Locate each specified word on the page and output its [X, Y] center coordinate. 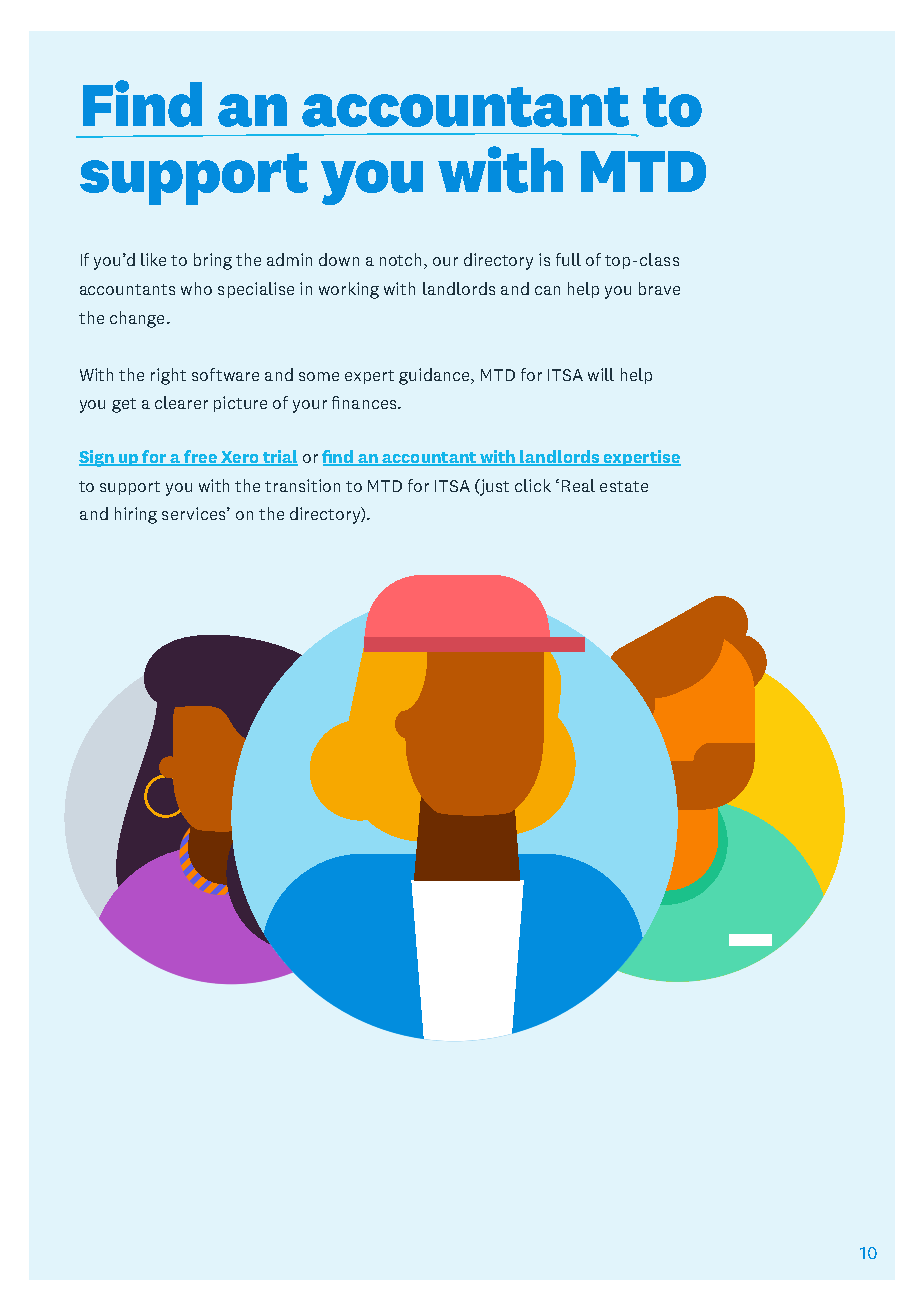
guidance [436, 376]
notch [402, 261]
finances [365, 402]
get [124, 405]
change [137, 319]
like [153, 259]
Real [578, 485]
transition [302, 485]
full [568, 259]
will [601, 374]
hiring [136, 515]
